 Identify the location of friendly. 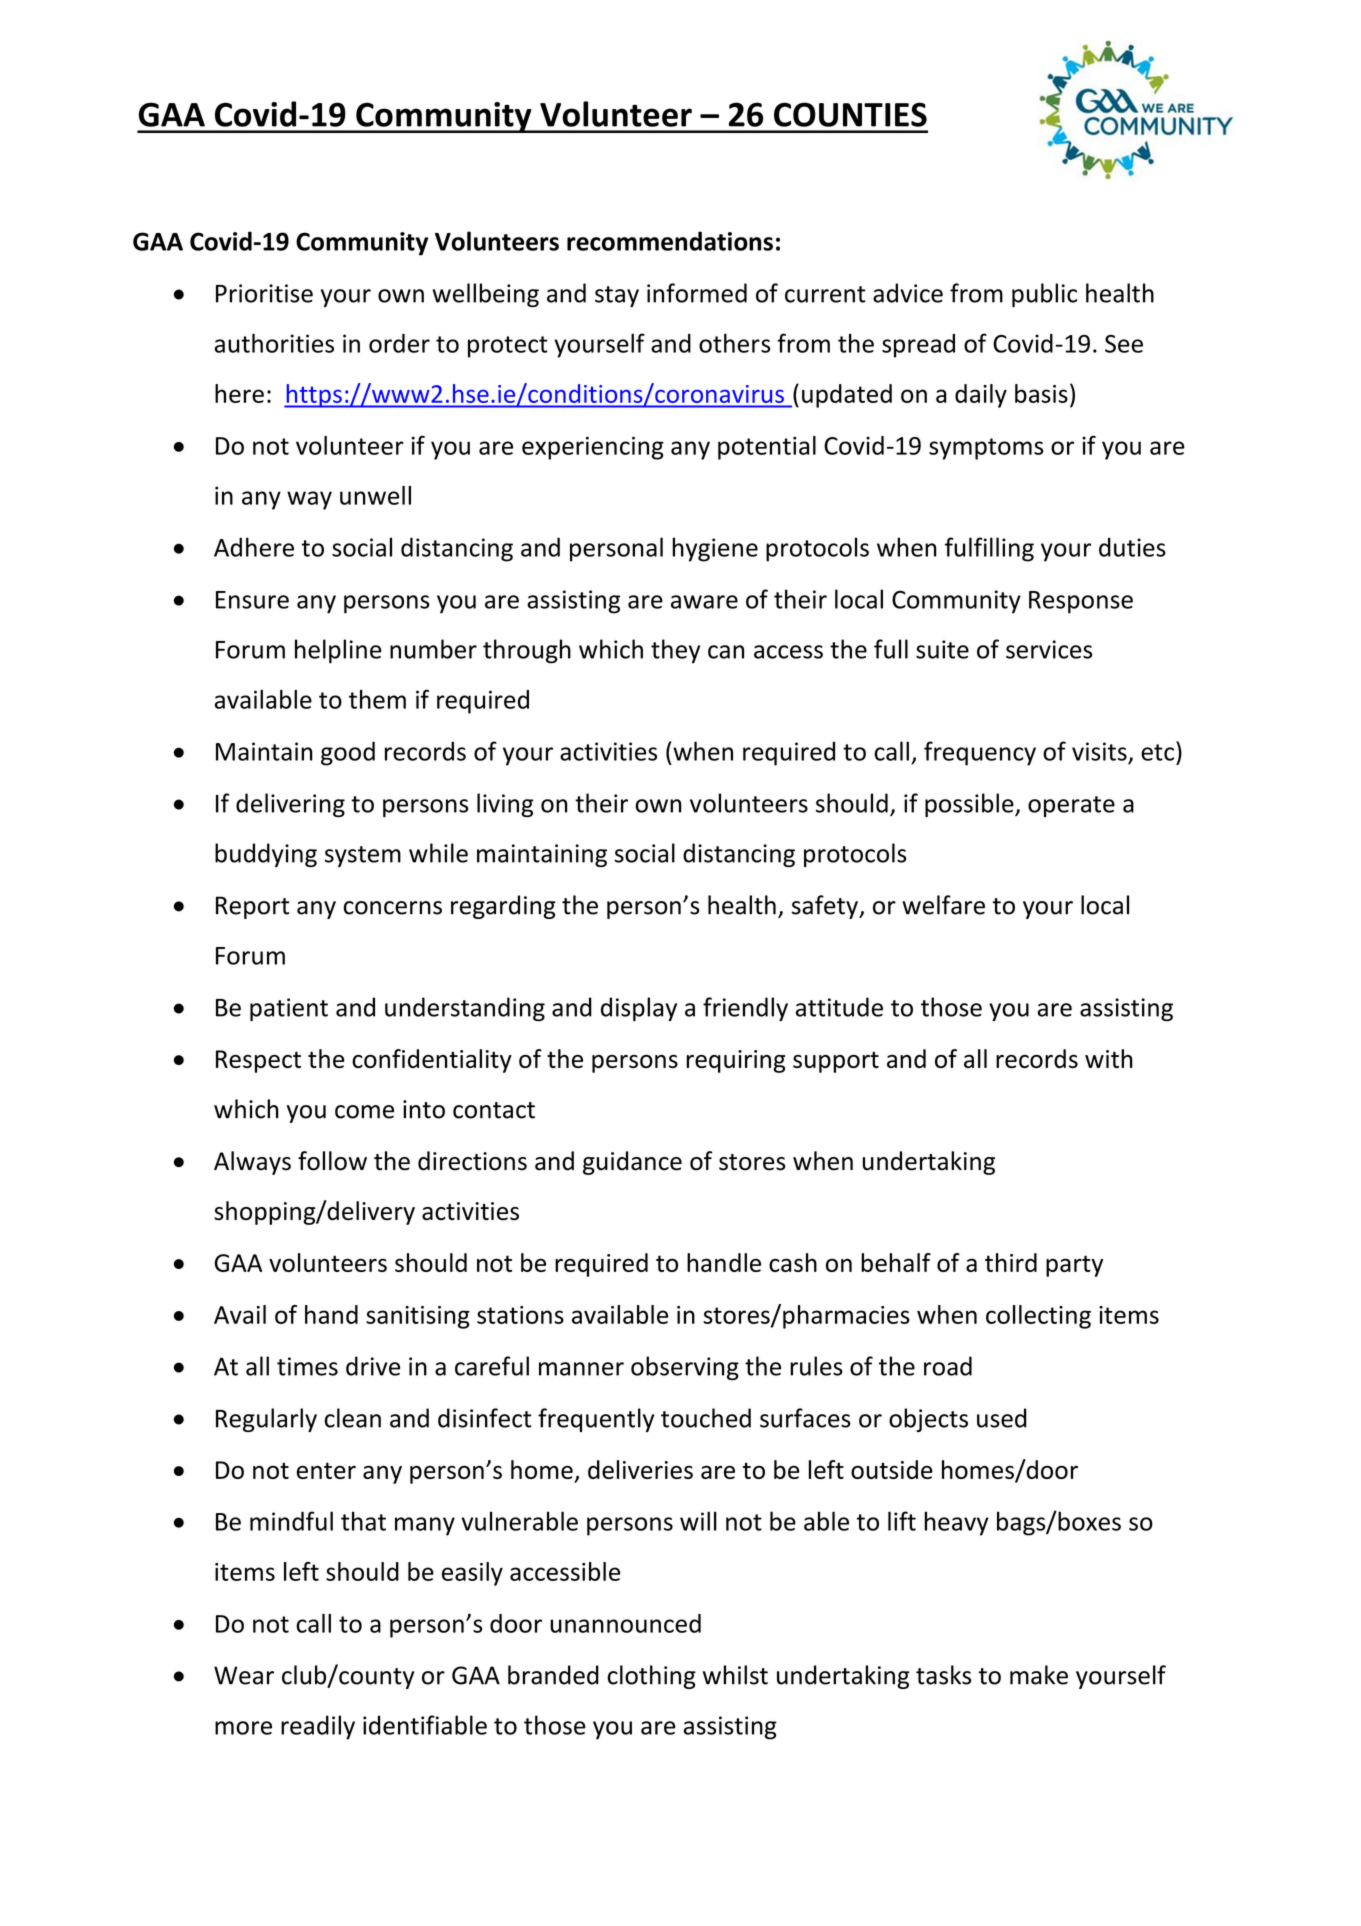
(745, 1009).
